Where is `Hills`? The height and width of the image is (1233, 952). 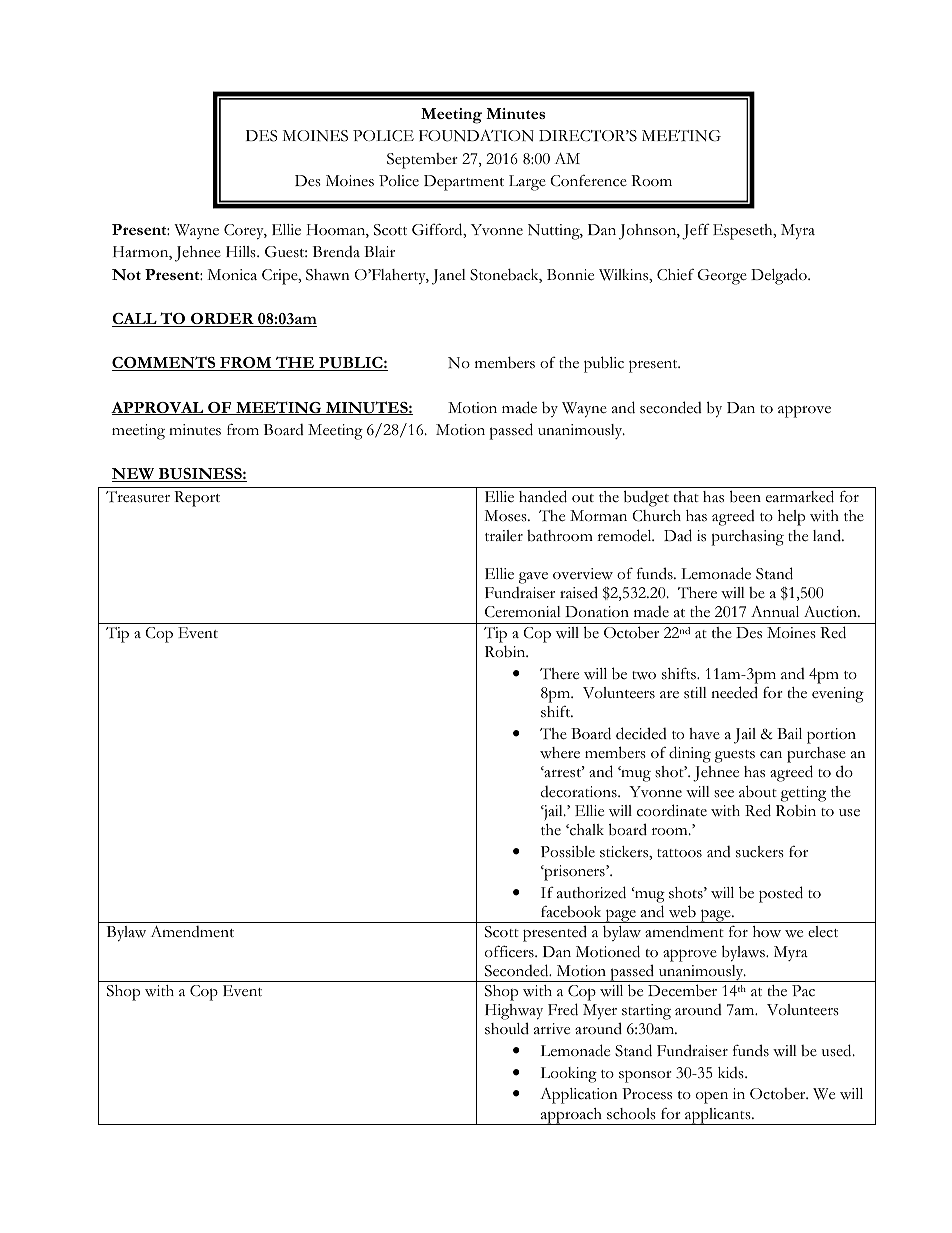
Hills is located at coordinates (242, 252).
